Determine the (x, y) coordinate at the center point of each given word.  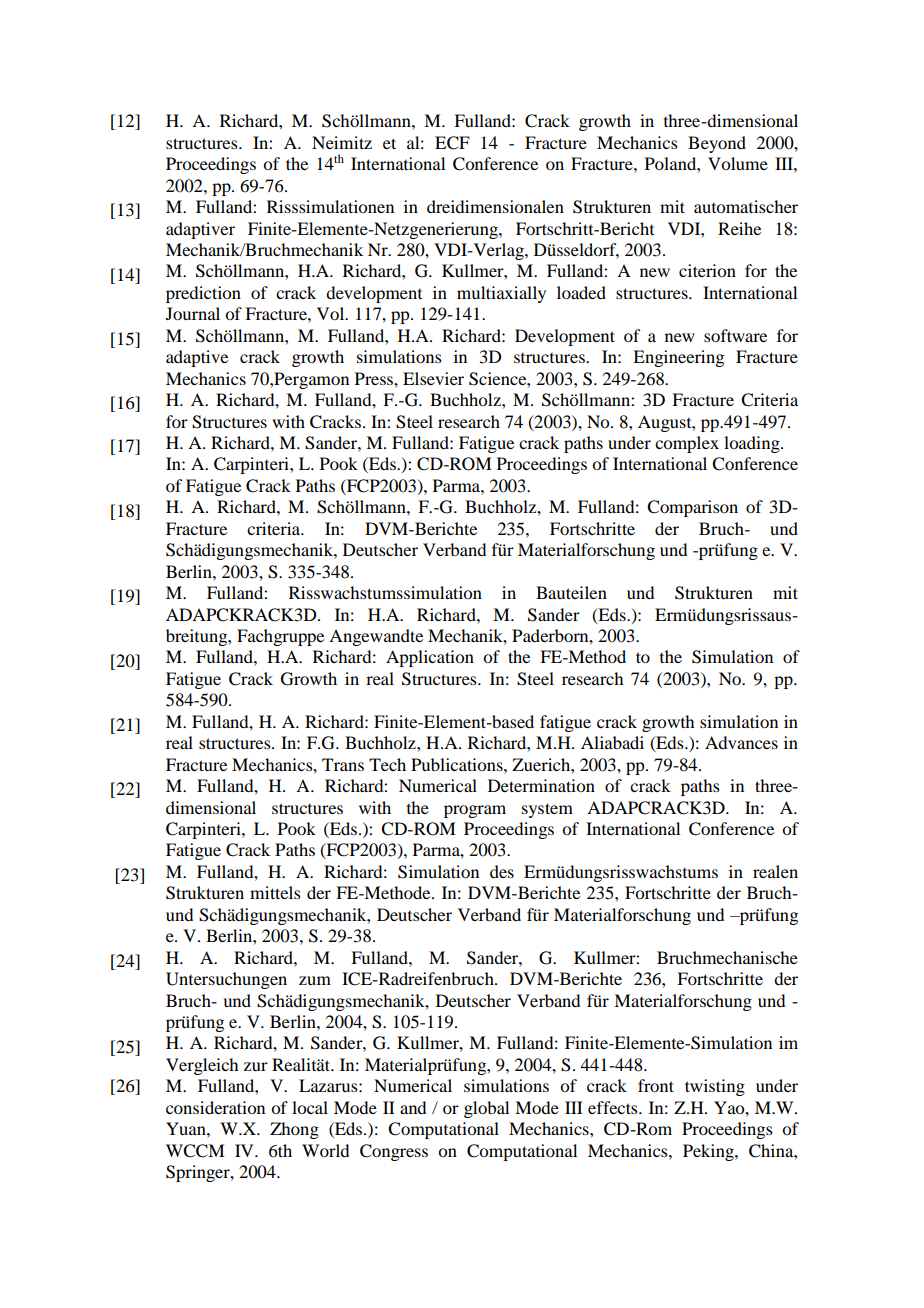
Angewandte (376, 637)
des (502, 871)
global (486, 1109)
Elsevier (433, 378)
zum (315, 980)
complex (687, 444)
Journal (193, 313)
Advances (741, 742)
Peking (709, 1152)
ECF (452, 143)
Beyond (717, 144)
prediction (203, 294)
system (547, 810)
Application (430, 658)
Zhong (294, 1130)
